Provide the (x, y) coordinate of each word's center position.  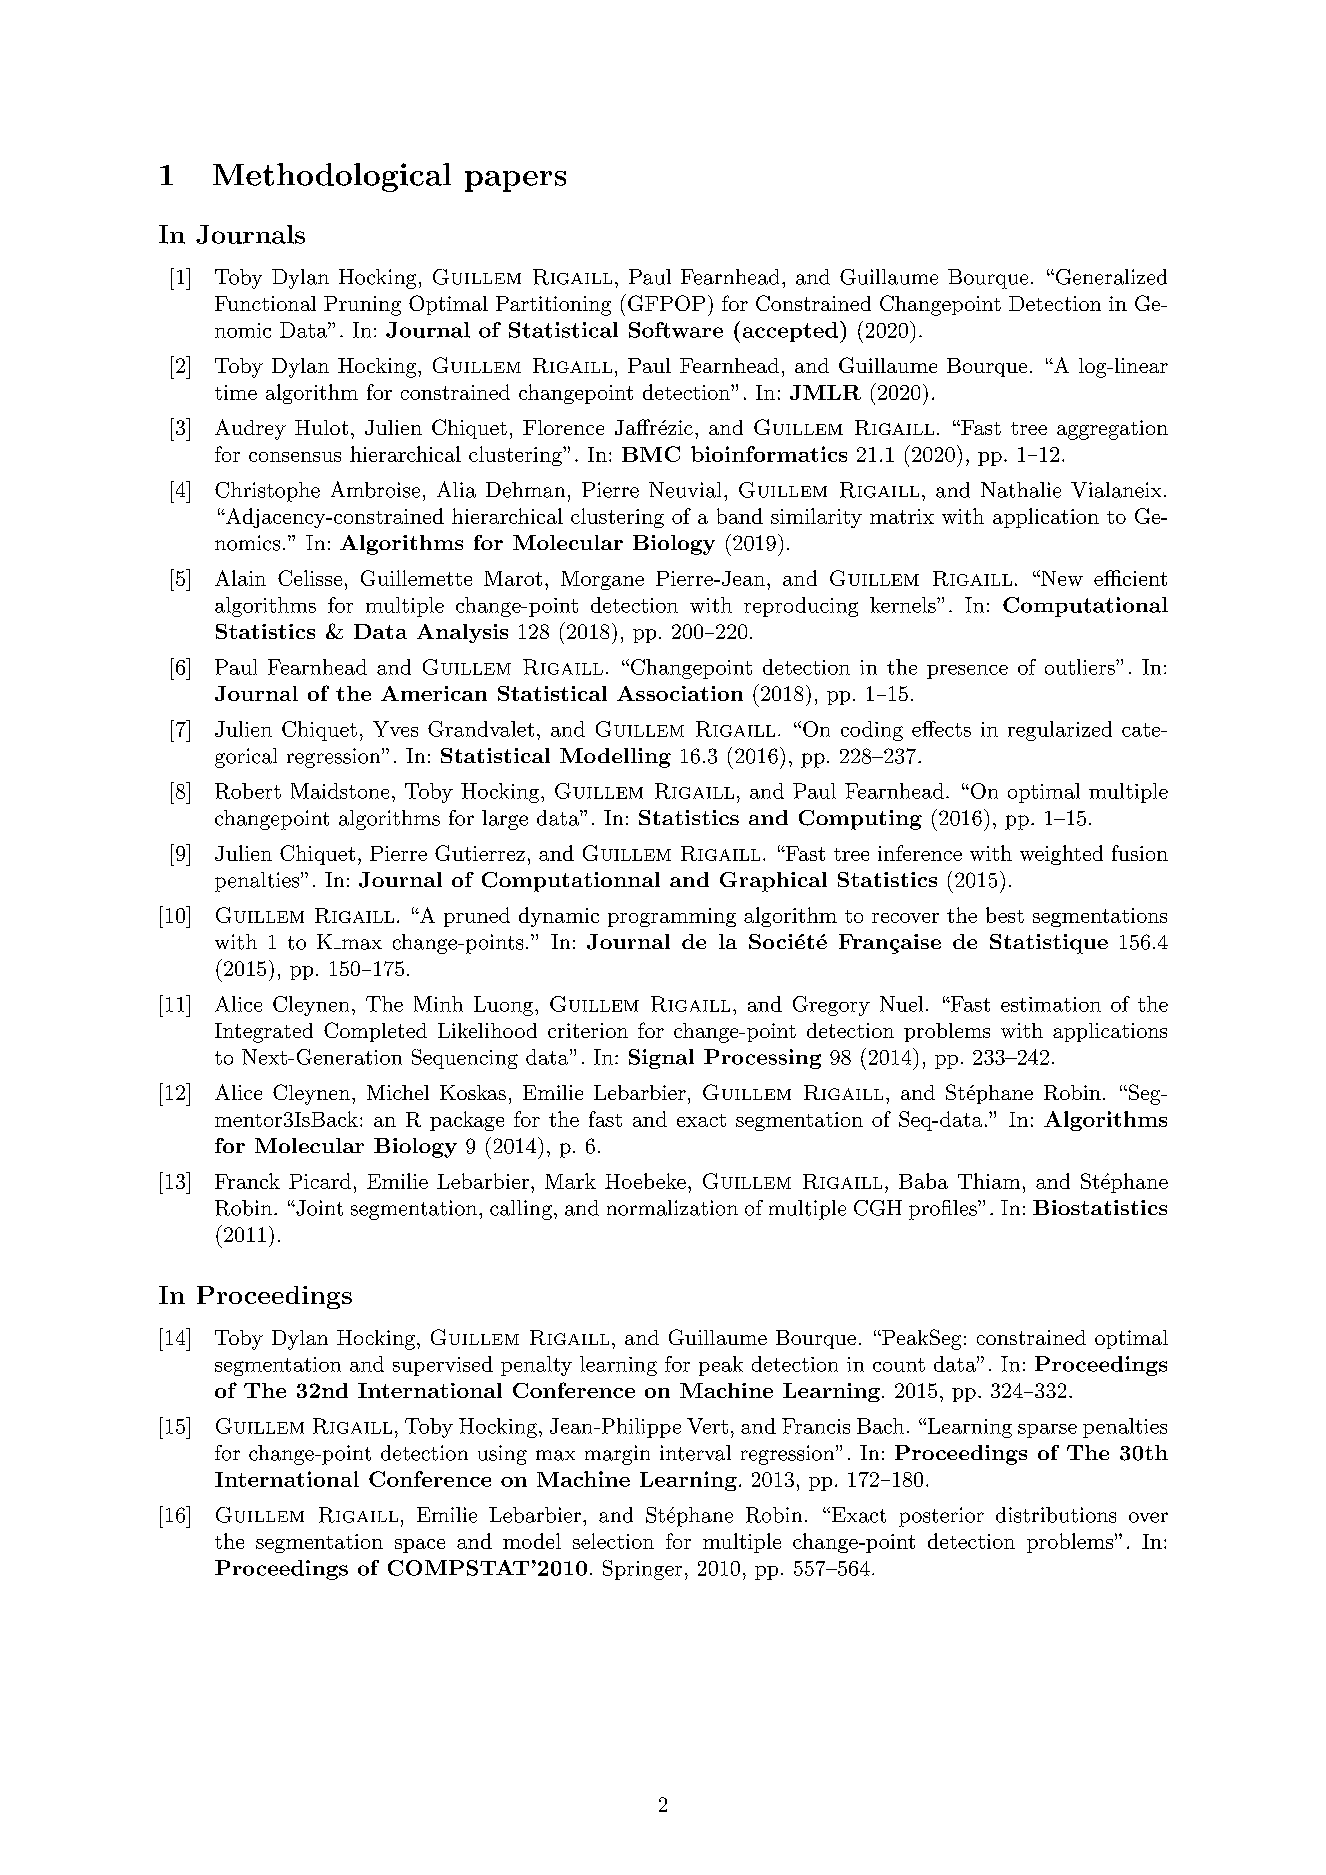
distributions (1056, 1515)
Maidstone (340, 791)
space (420, 1546)
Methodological (332, 177)
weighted (1061, 855)
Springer (642, 1570)
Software (676, 330)
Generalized (1110, 277)
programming (672, 917)
